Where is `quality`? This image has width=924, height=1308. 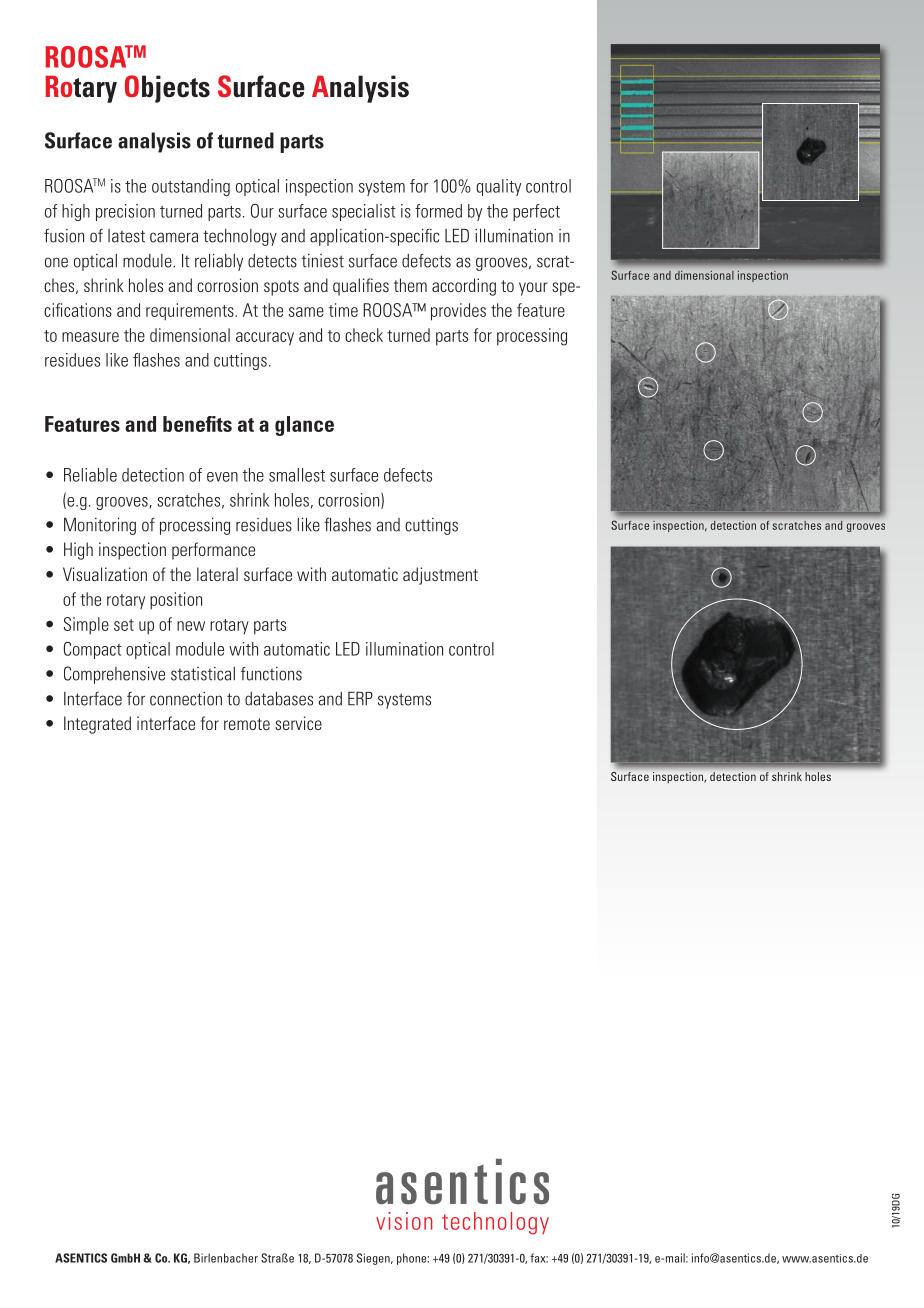 quality is located at coordinates (498, 187).
